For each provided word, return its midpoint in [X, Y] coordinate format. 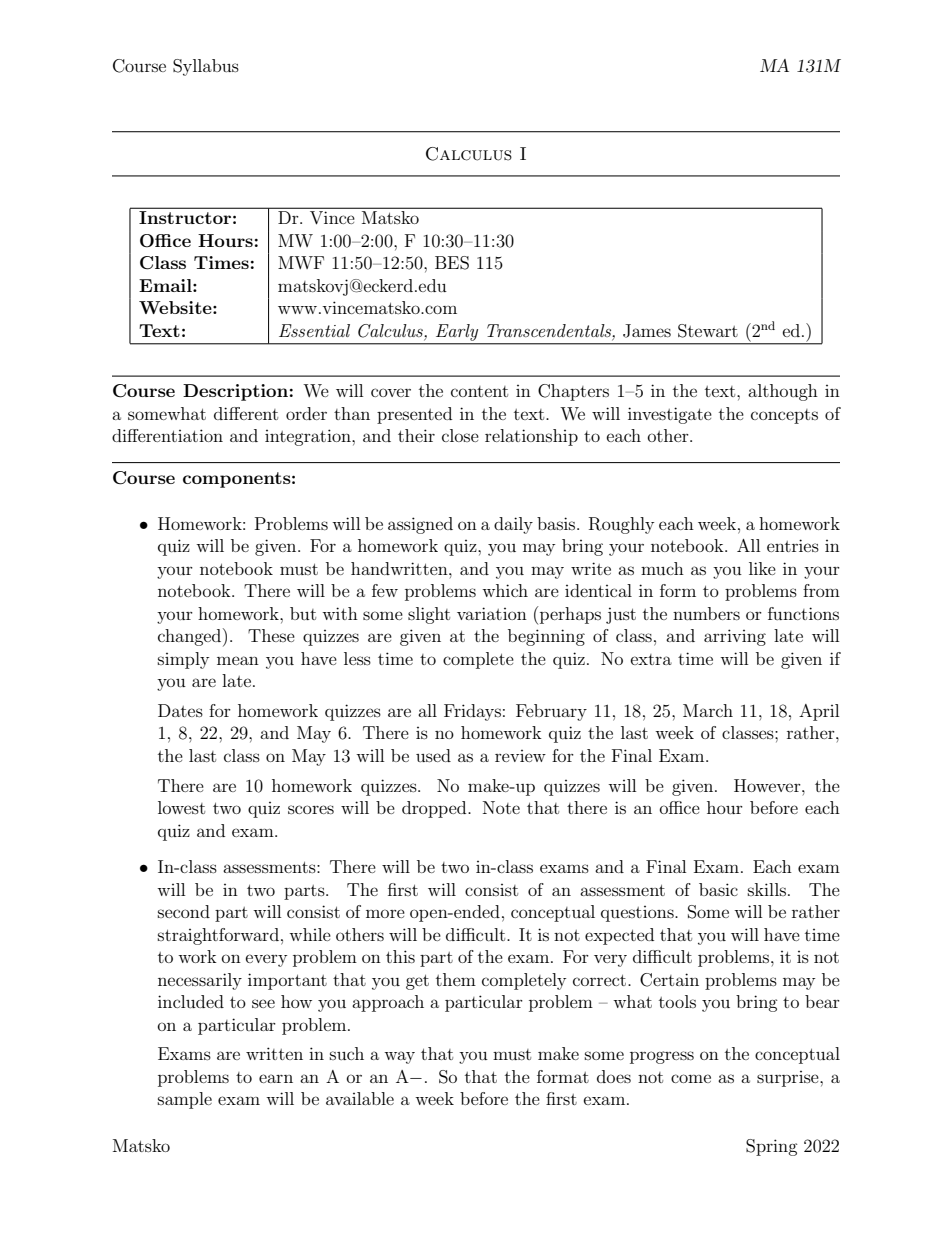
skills [767, 889]
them [456, 979]
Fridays [472, 712]
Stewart [708, 331]
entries [793, 545]
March [708, 710]
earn [276, 1078]
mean [238, 660]
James [647, 331]
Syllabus [206, 67]
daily [513, 525]
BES [452, 263]
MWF [301, 262]
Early [457, 332]
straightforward [218, 936]
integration [309, 437]
